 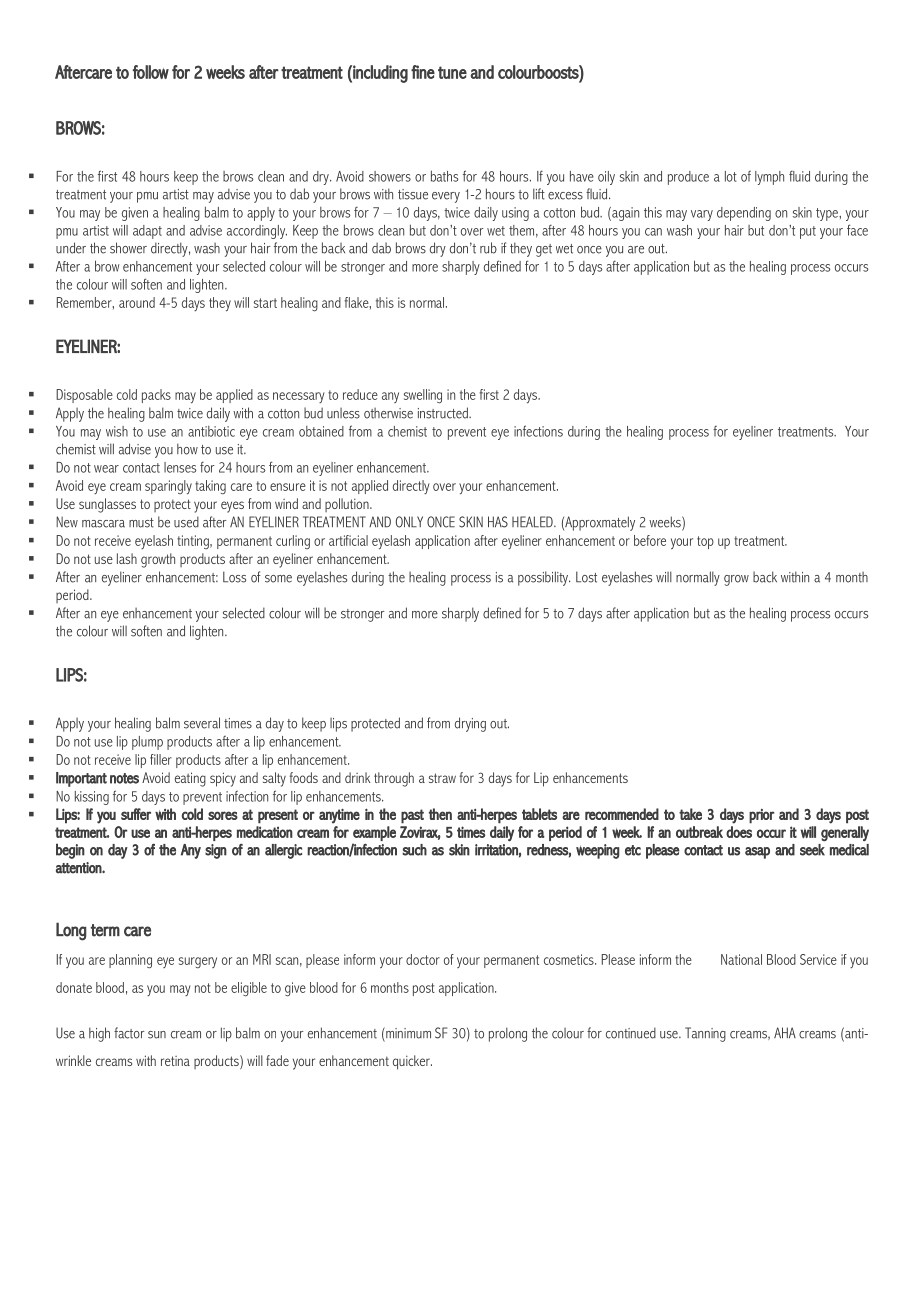 What do you see at coordinates (452, 72) in the screenshot?
I see `tune` at bounding box center [452, 72].
